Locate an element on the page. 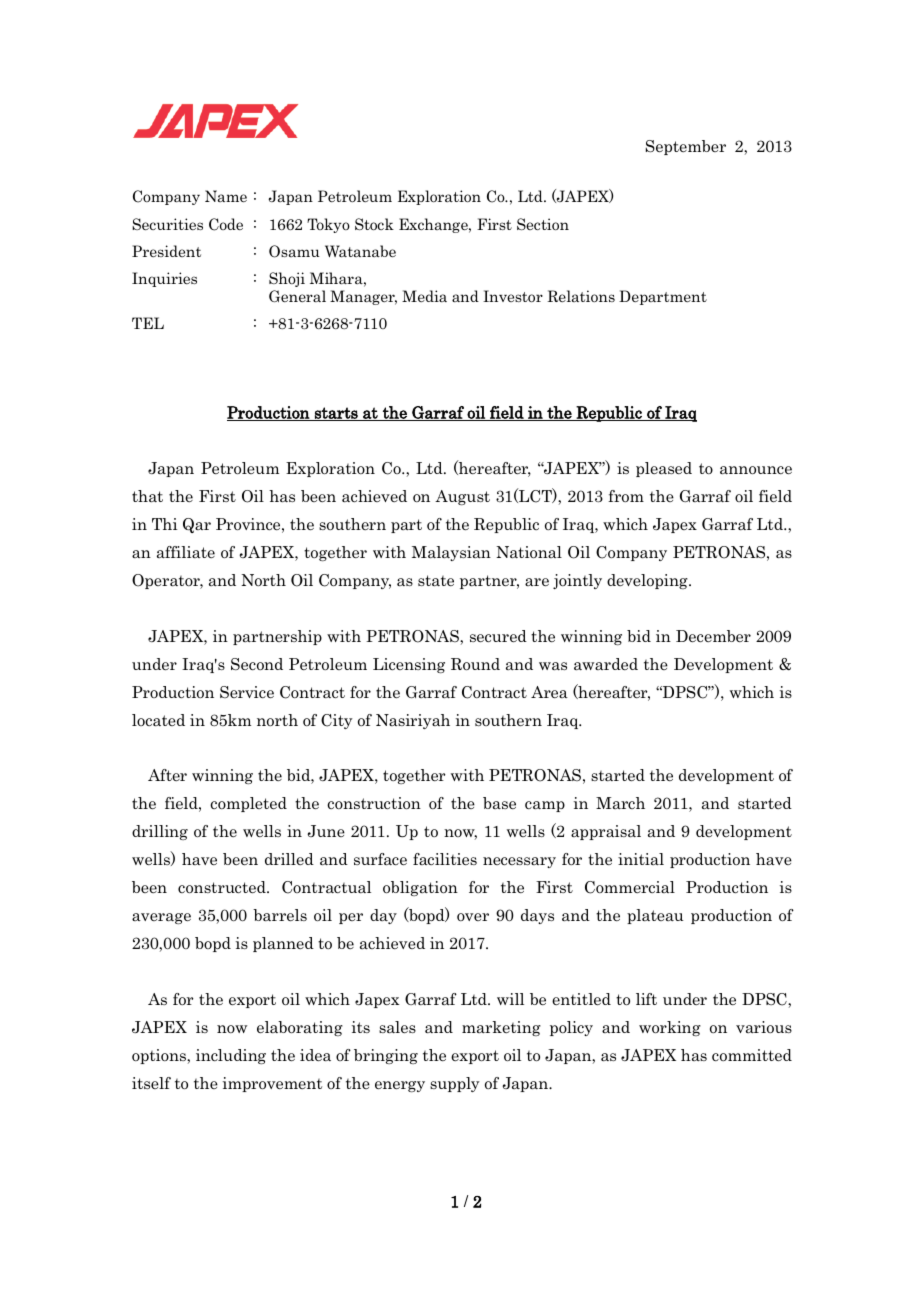 The image size is (924, 1308). Qar is located at coordinates (197, 525).
